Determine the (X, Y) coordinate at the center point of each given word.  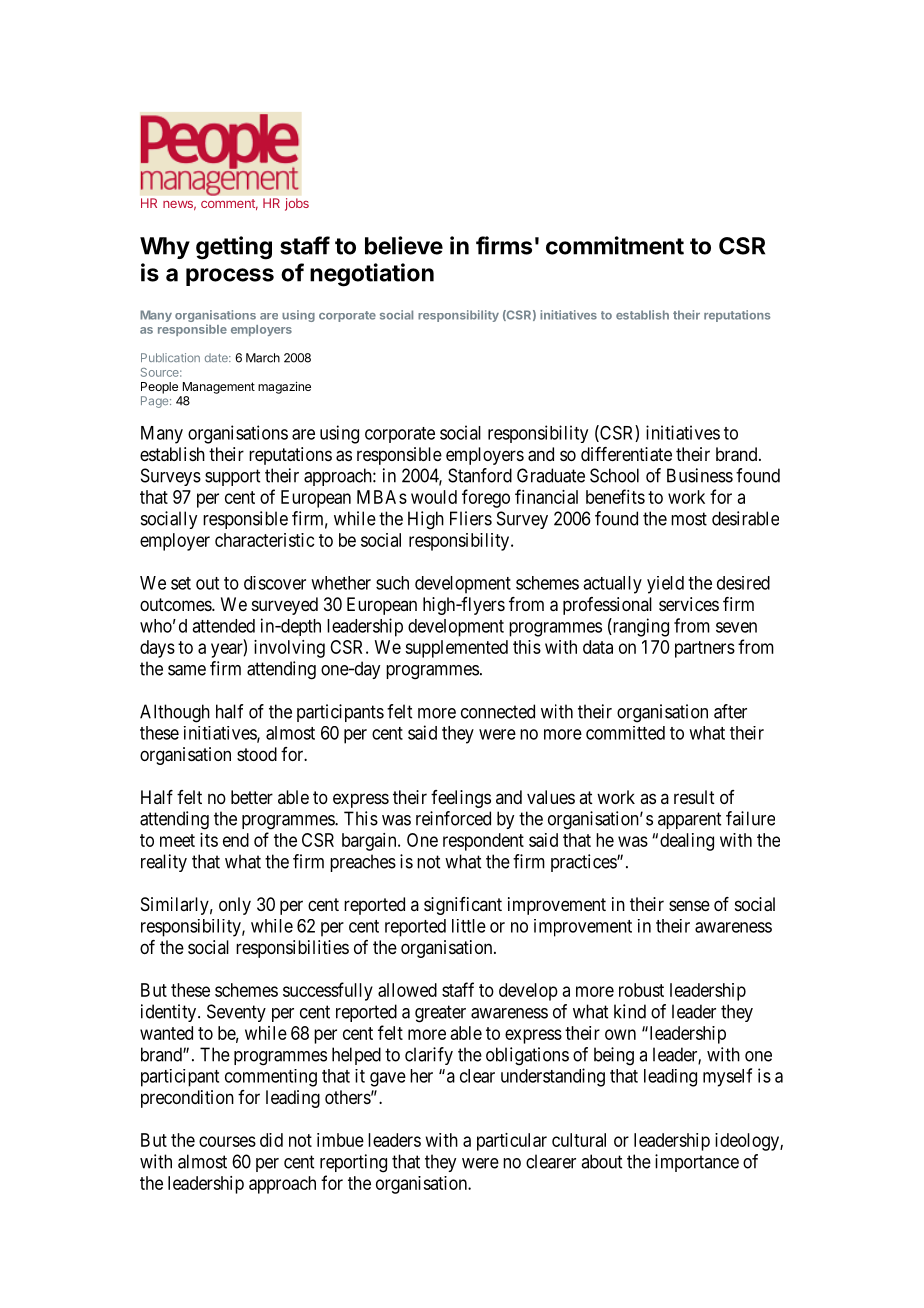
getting (234, 248)
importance (697, 1163)
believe (404, 245)
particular (512, 1142)
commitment (615, 245)
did (271, 1140)
